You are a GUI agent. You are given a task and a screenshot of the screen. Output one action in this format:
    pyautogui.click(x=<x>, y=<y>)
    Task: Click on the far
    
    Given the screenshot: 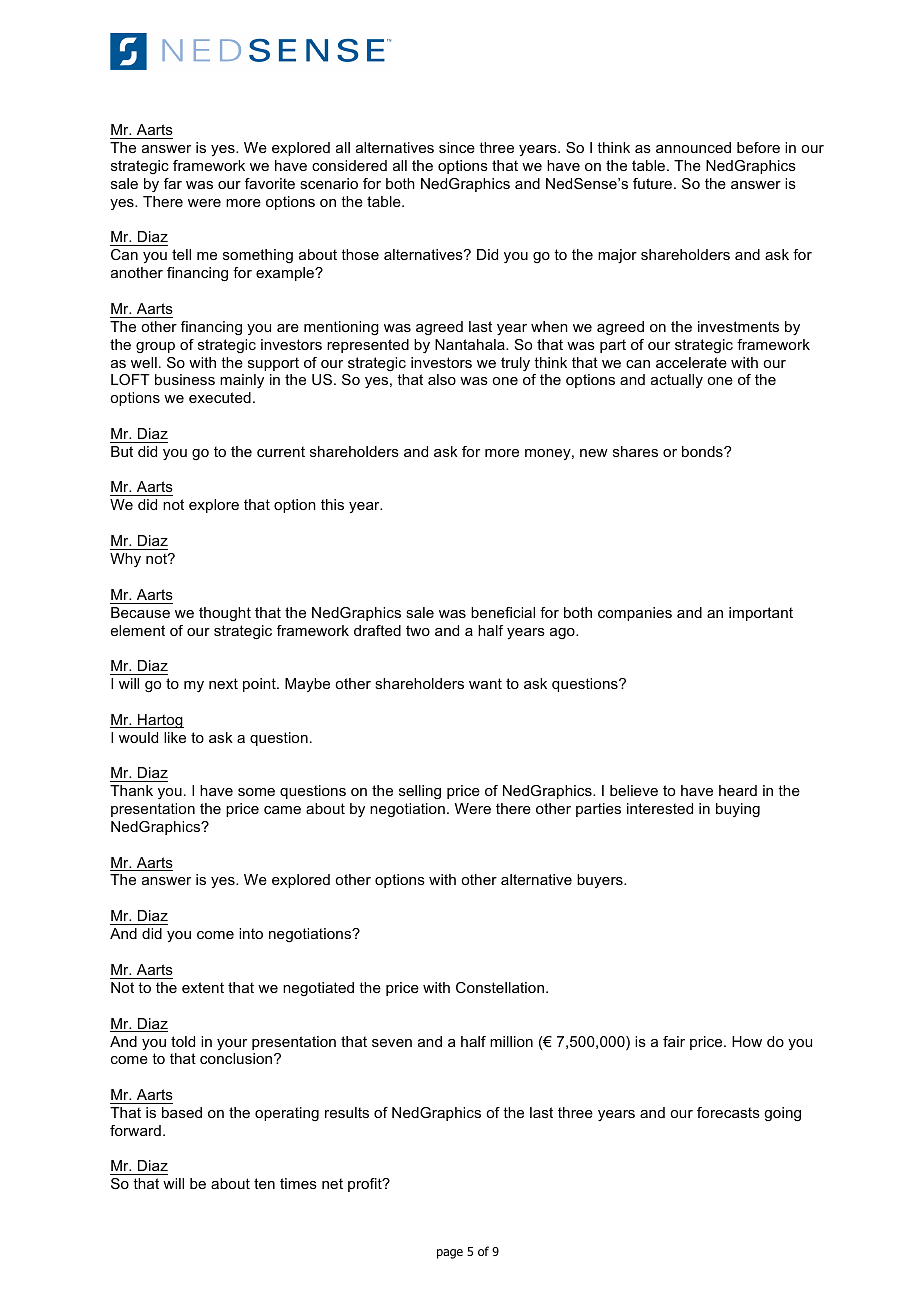 What is the action you would take?
    pyautogui.click(x=173, y=183)
